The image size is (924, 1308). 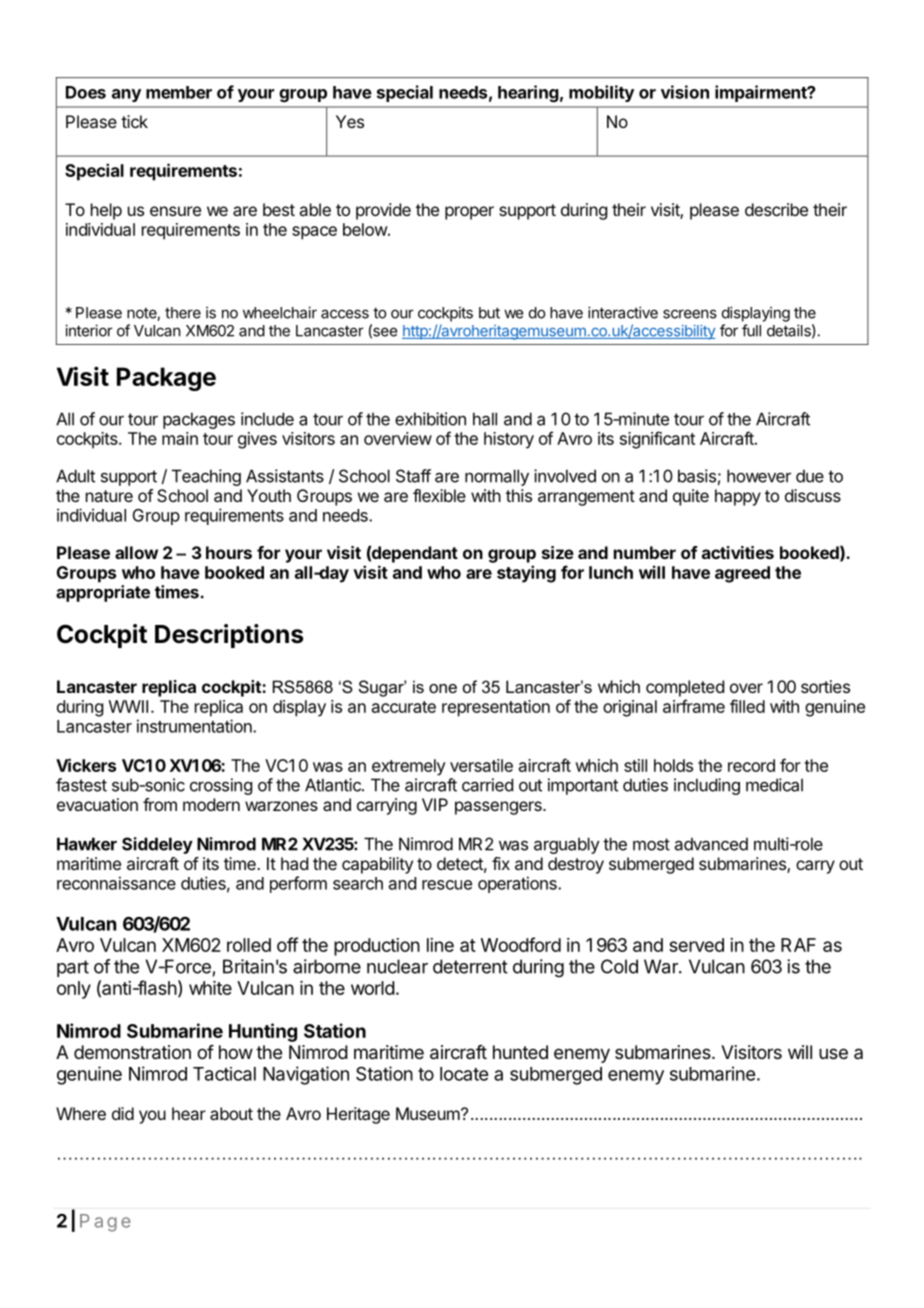 What do you see at coordinates (489, 313) in the page?
I see `but` at bounding box center [489, 313].
